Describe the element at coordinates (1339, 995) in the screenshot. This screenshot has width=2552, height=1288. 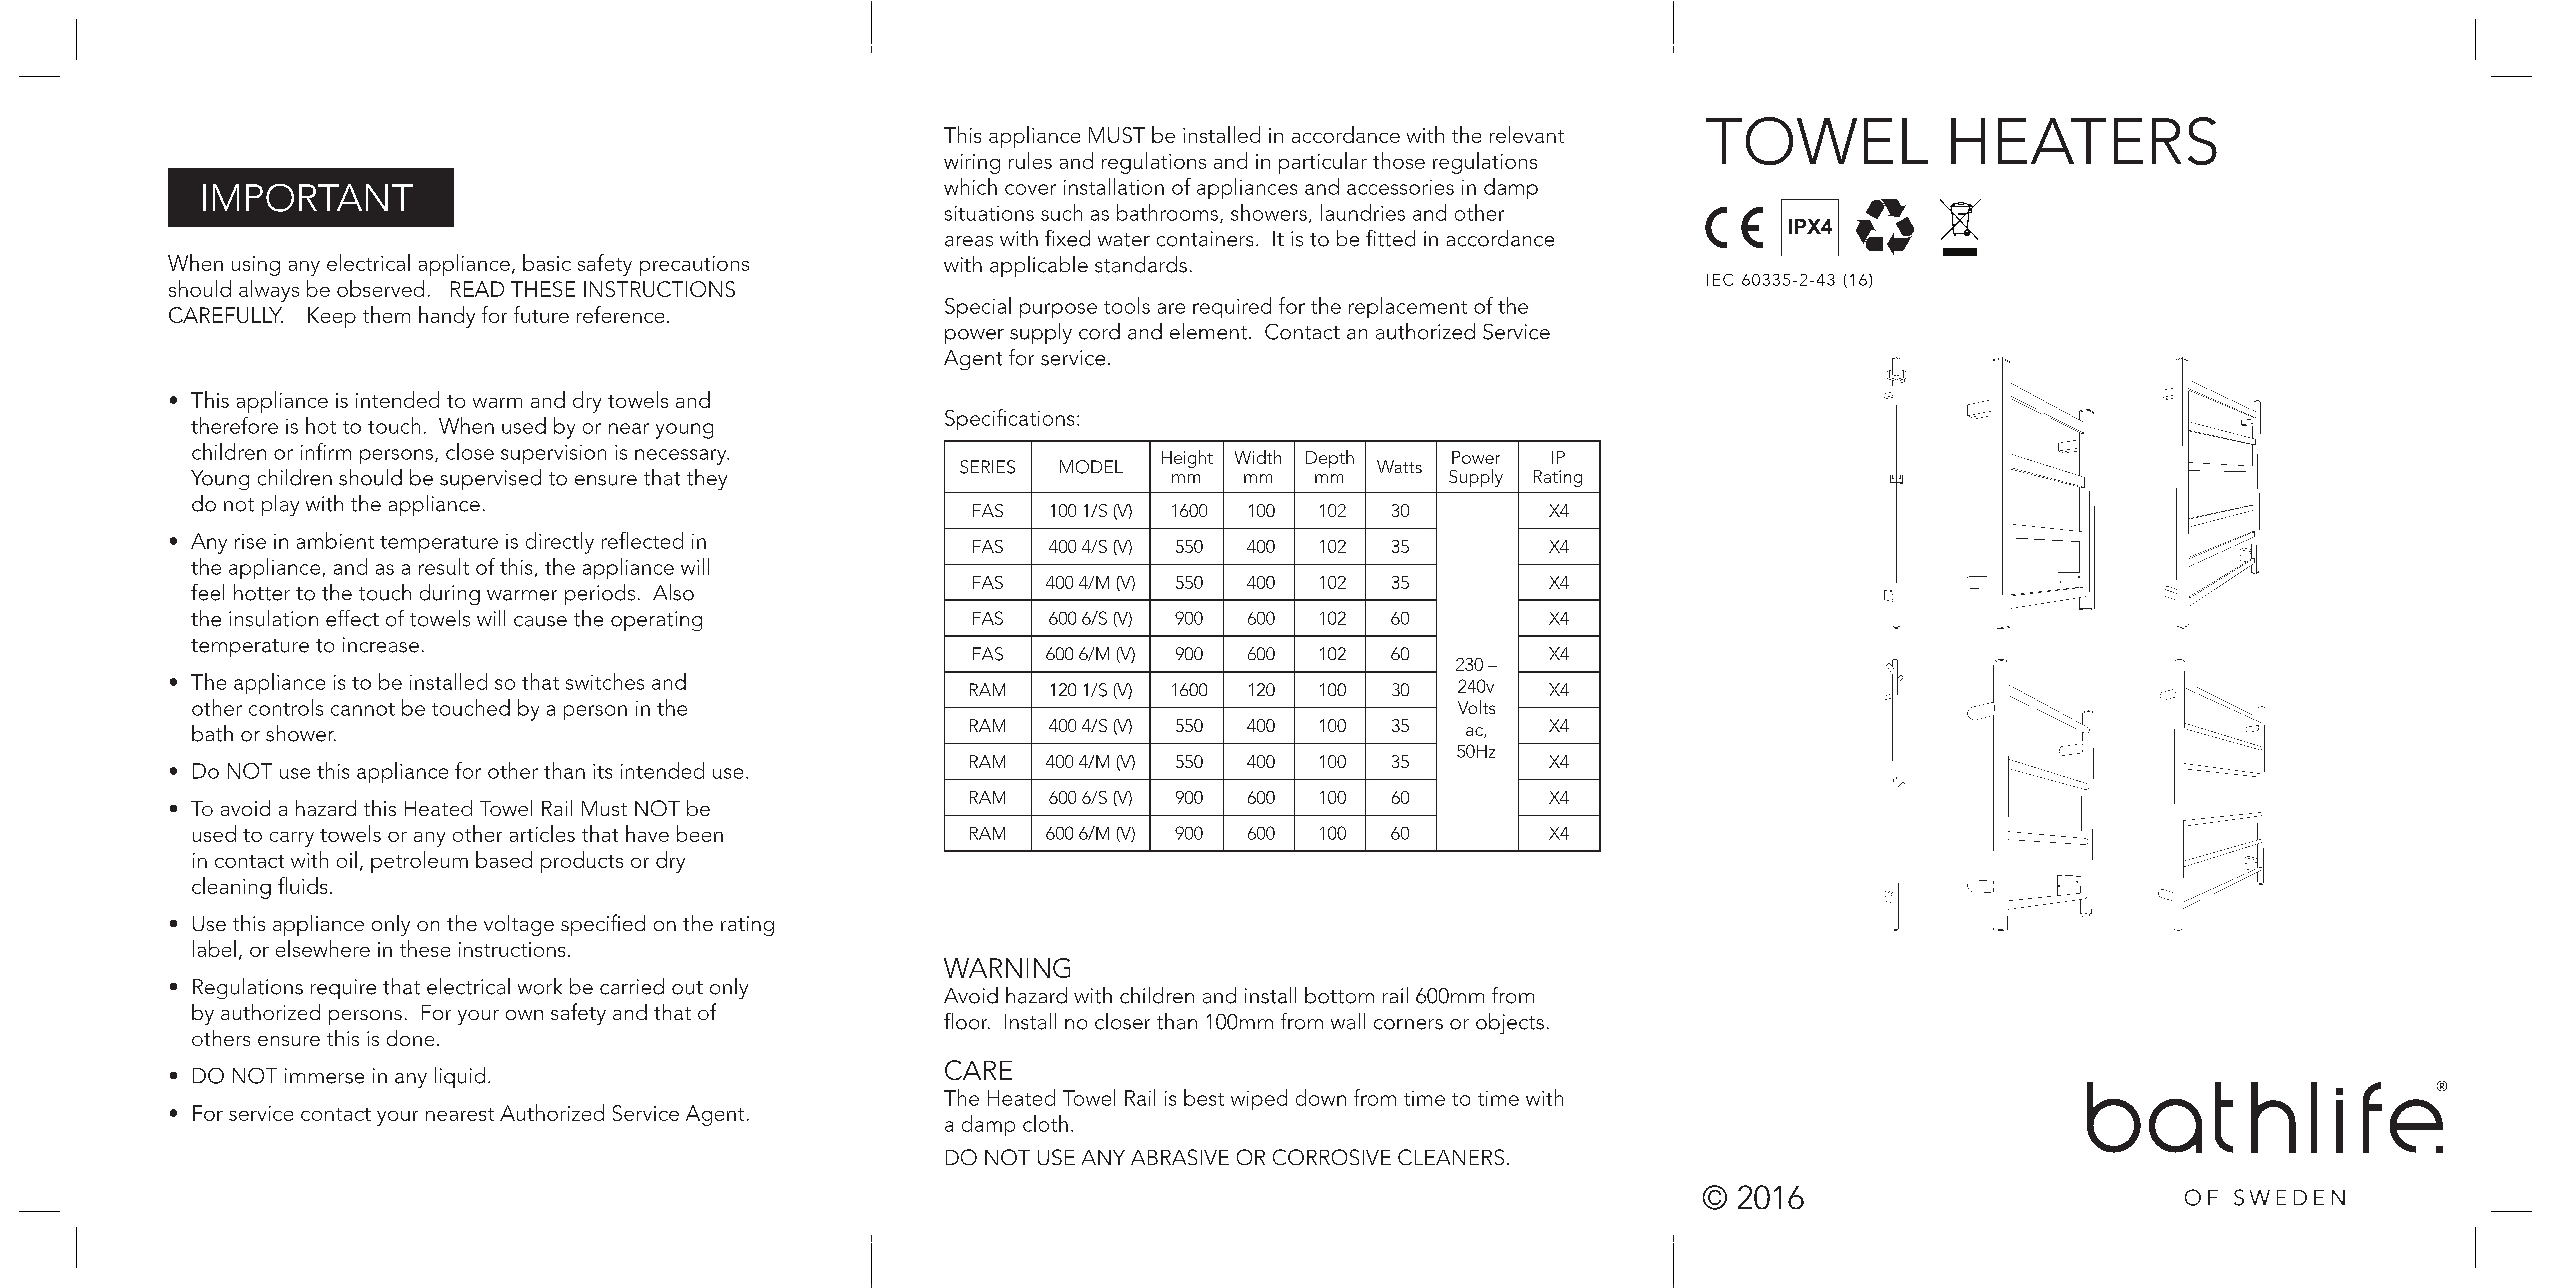
I see `bottom` at that location.
